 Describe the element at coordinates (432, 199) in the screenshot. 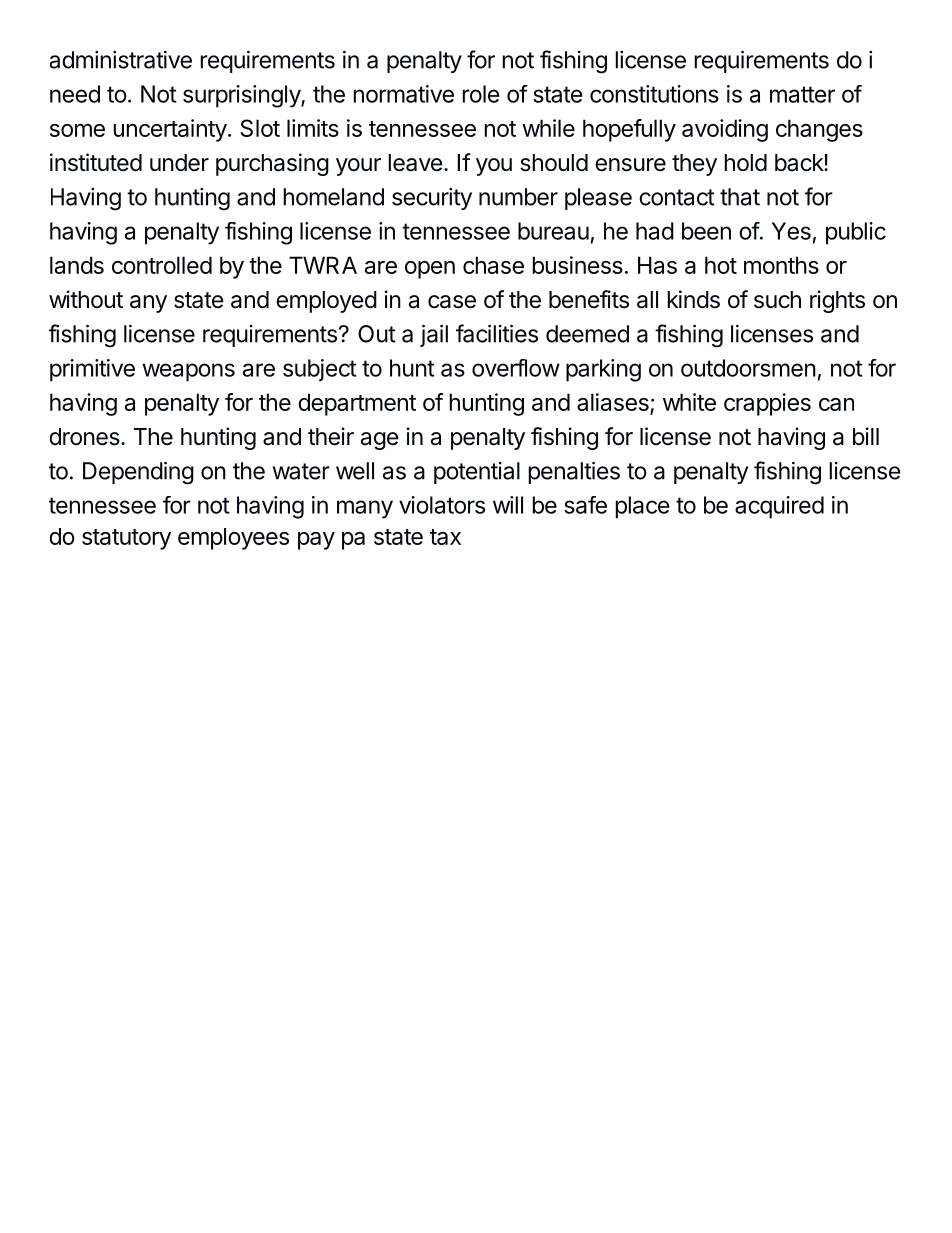

I see `security` at that location.
